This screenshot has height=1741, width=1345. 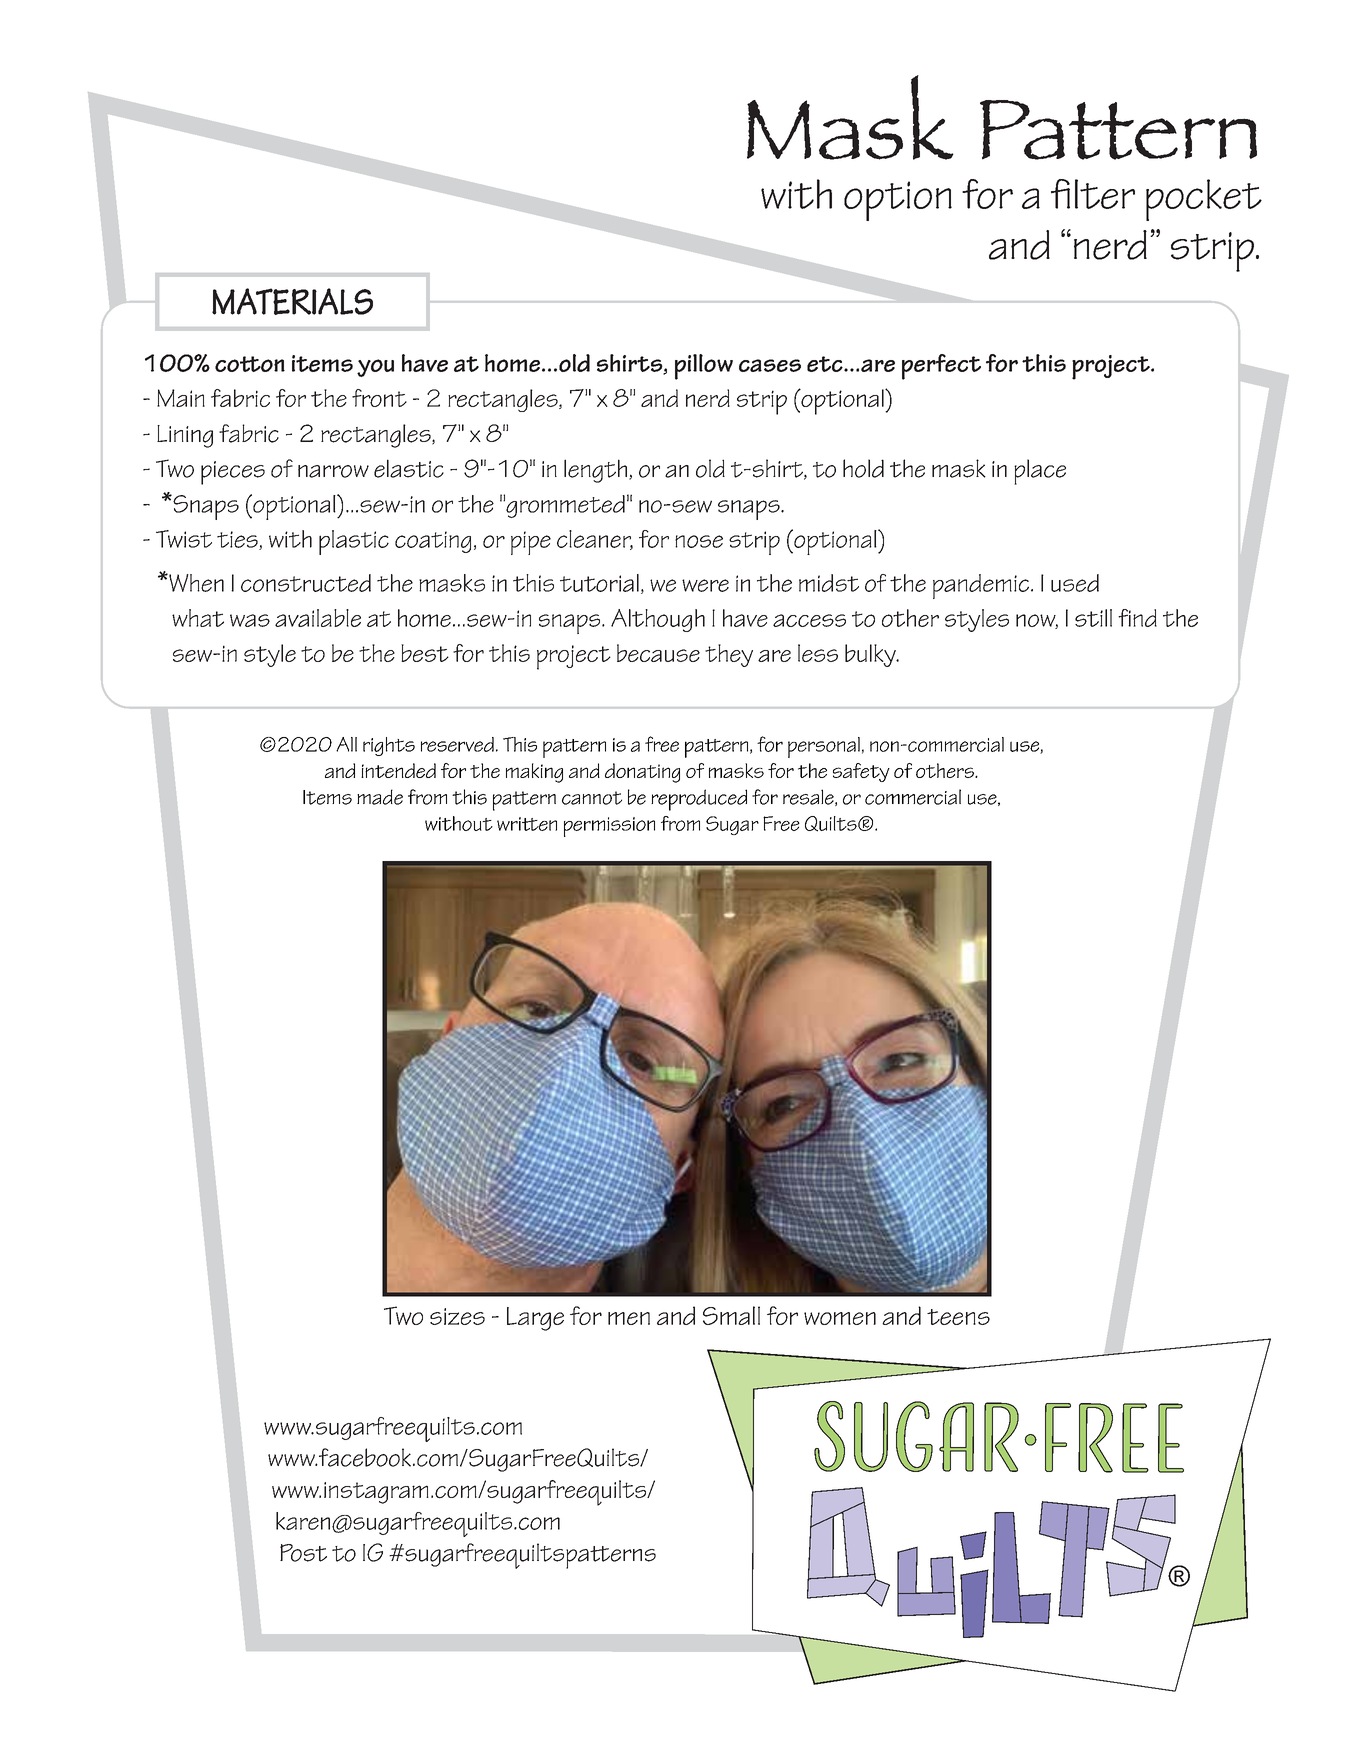 I want to click on Large, so click(x=535, y=1319).
